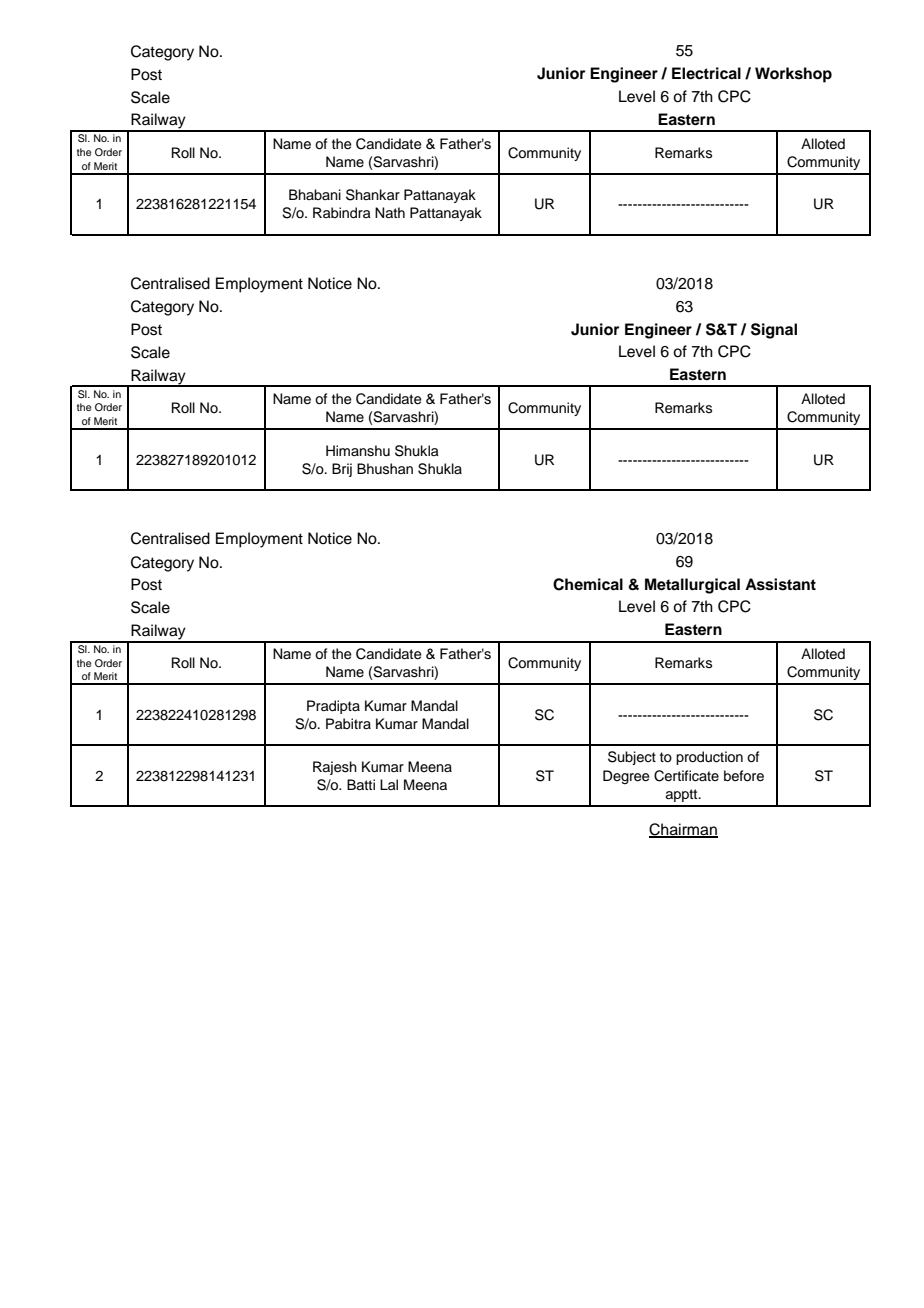 This page has height=1308, width=924. I want to click on Chemical, so click(588, 584).
